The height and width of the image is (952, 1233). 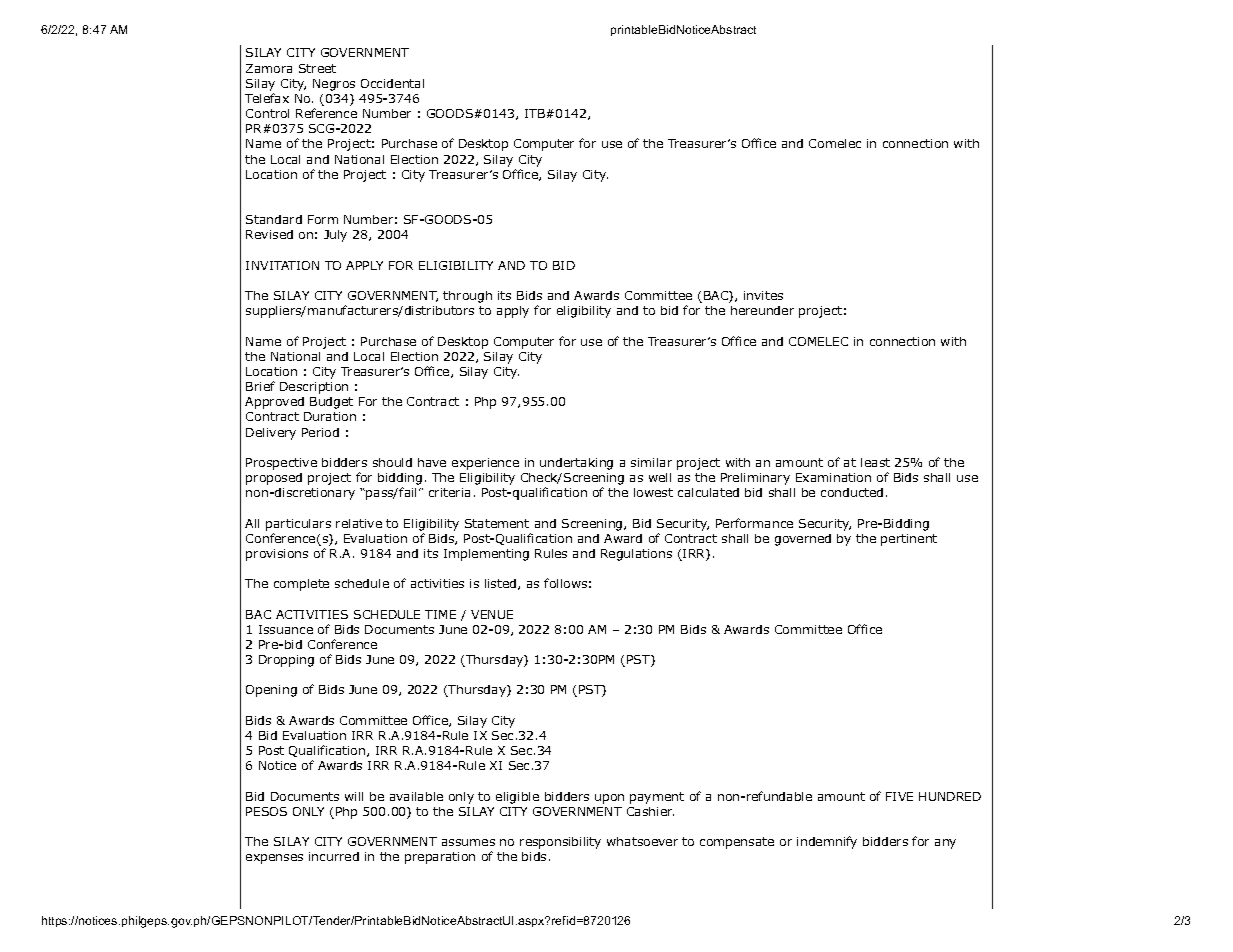 What do you see at coordinates (334, 85) in the image?
I see `Negros` at bounding box center [334, 85].
